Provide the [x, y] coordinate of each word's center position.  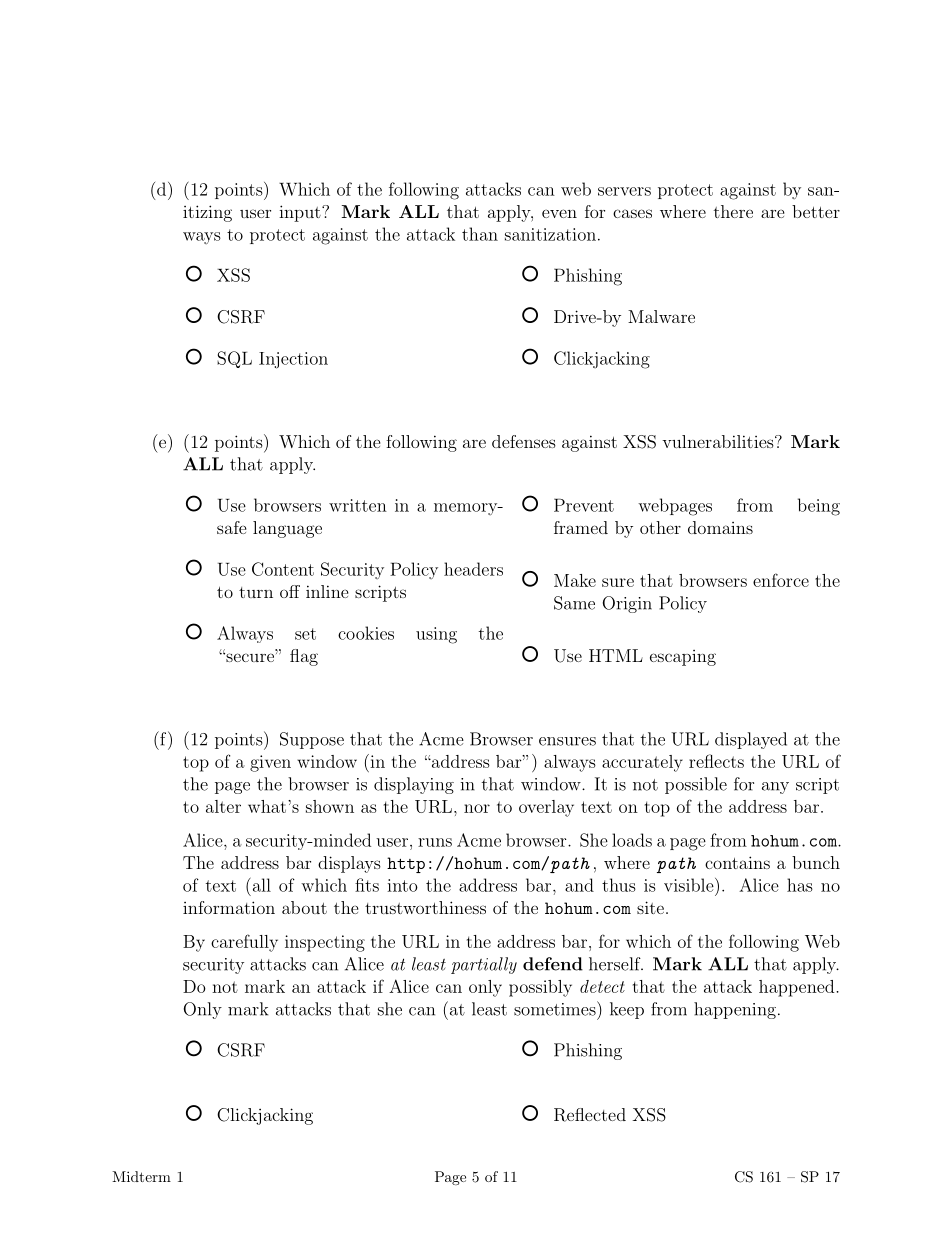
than [480, 234]
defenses [524, 441]
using [436, 635]
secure [250, 657]
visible [689, 885]
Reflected [590, 1115]
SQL [234, 359]
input [301, 213]
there [733, 211]
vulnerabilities [718, 441]
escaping [683, 658]
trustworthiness [425, 907]
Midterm [141, 1176]
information [229, 907]
